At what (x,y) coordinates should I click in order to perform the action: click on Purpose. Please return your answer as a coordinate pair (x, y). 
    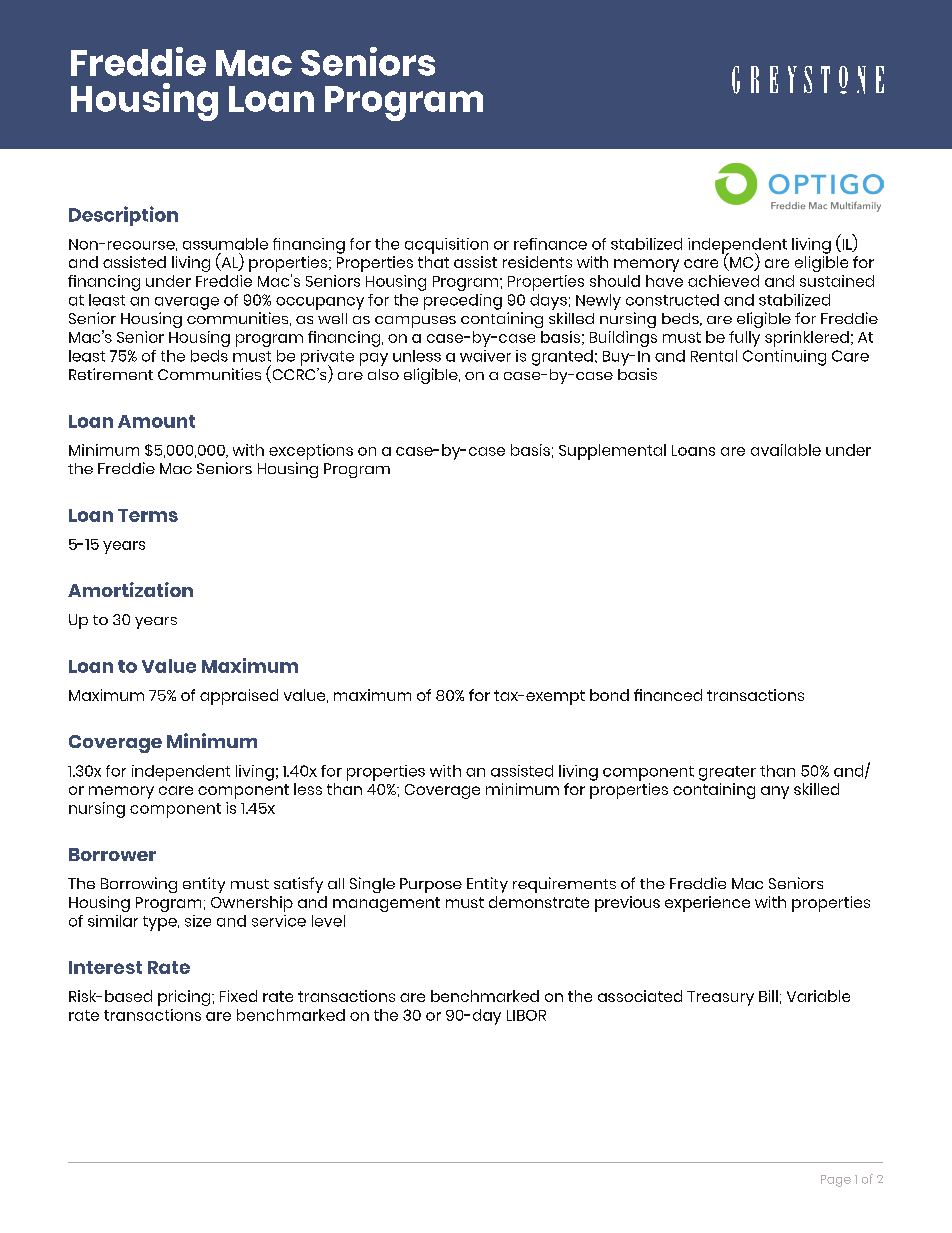
    Looking at the image, I should click on (431, 885).
